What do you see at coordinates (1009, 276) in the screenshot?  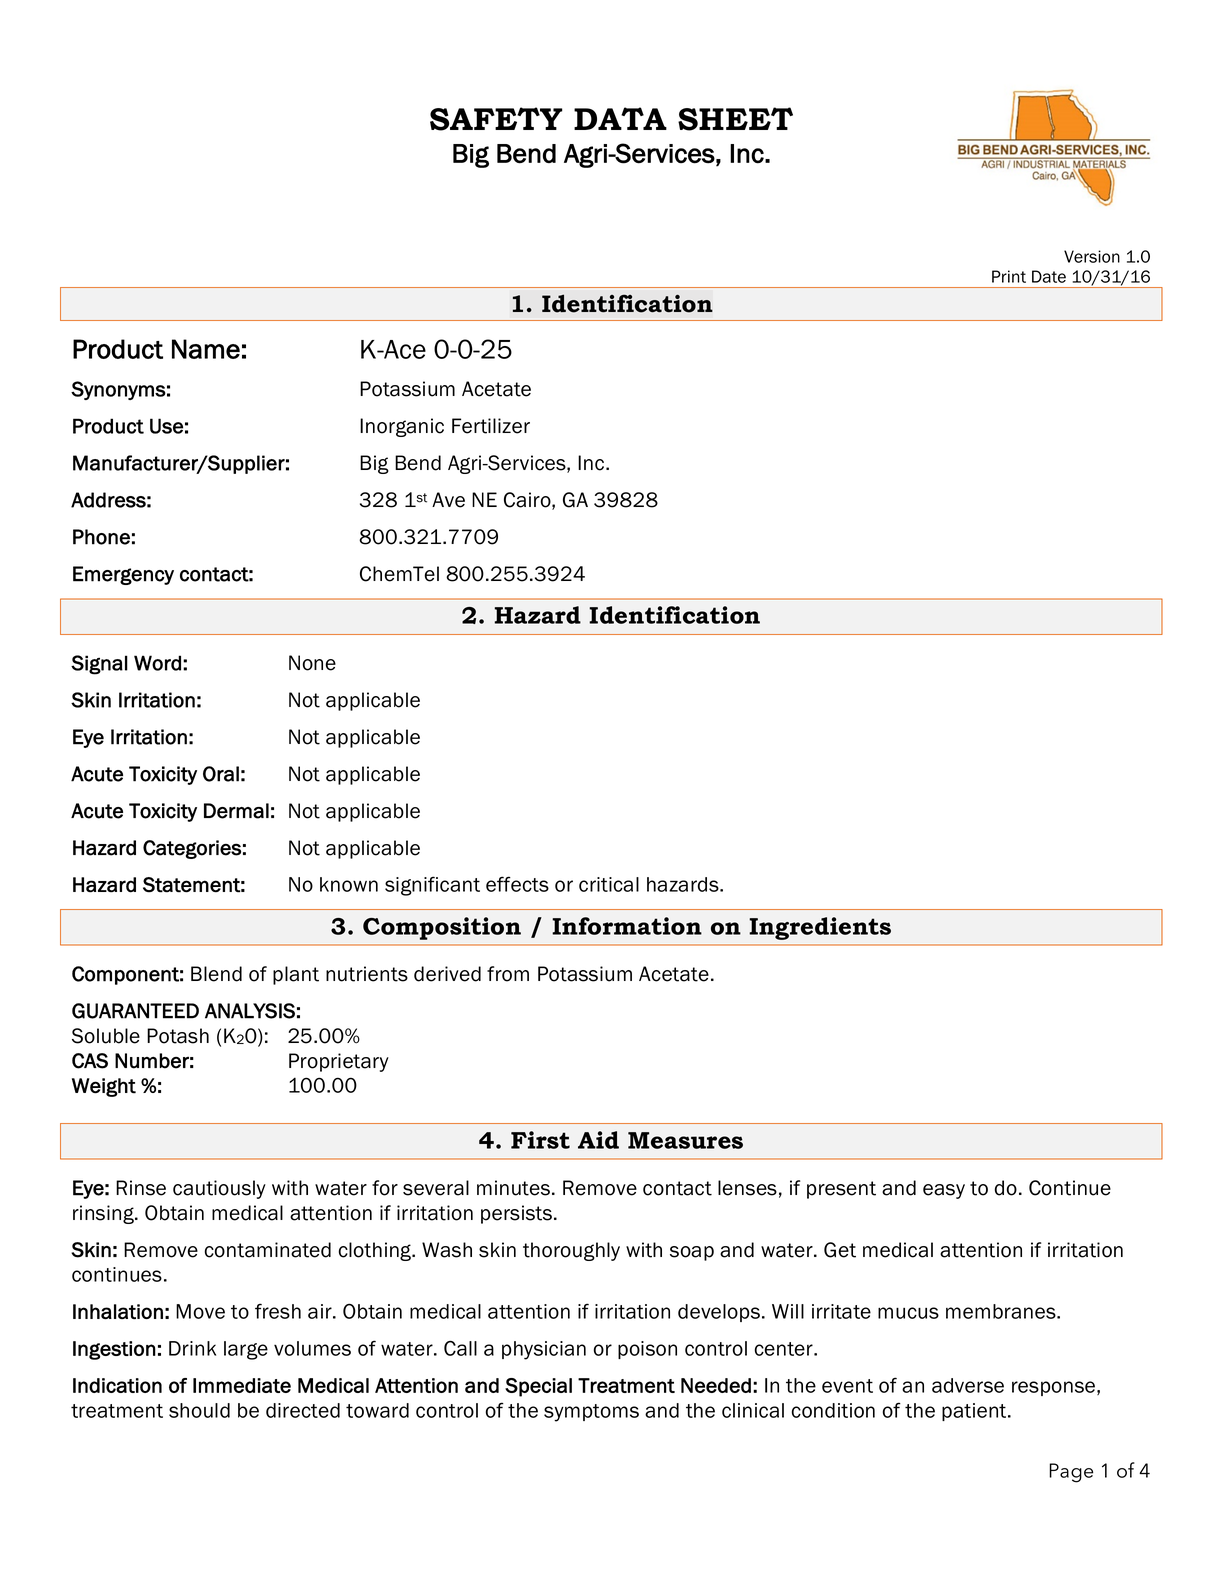 I see `Print` at bounding box center [1009, 276].
